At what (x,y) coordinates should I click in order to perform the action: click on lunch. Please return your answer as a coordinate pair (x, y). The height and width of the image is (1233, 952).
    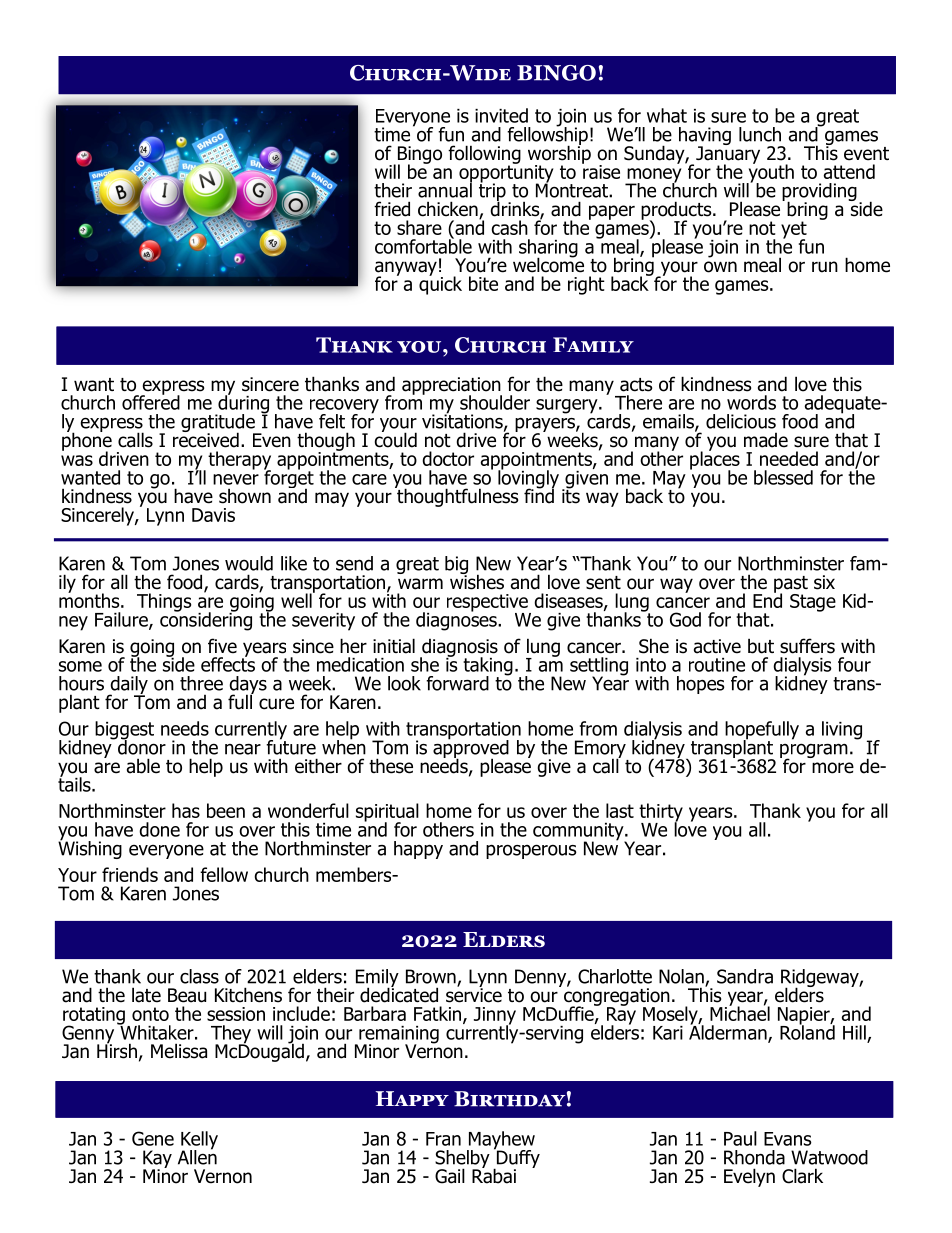
    Looking at the image, I should click on (760, 134).
